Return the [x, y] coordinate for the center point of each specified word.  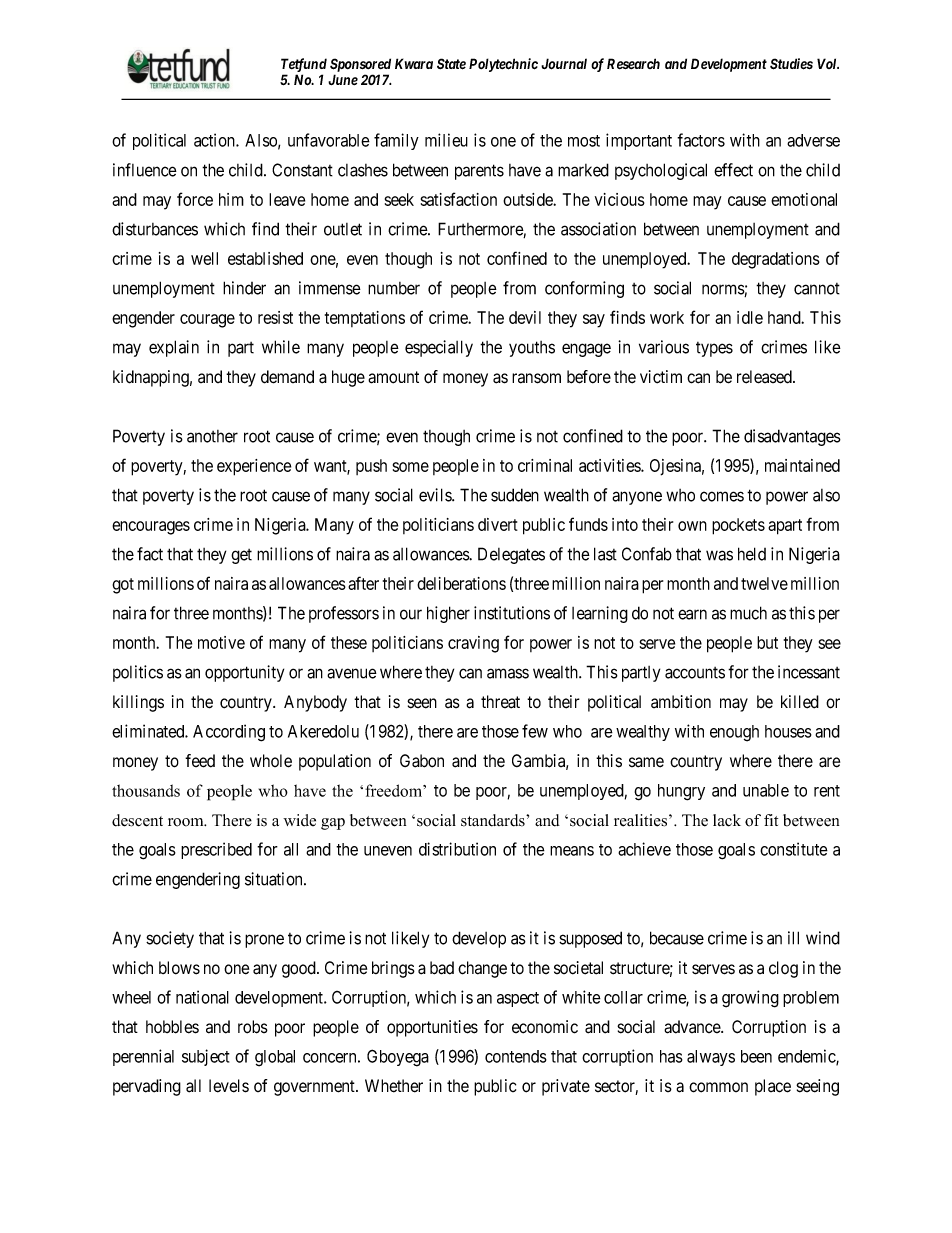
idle [750, 317]
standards [494, 820]
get [241, 556]
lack [727, 820]
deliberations [461, 583]
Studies [791, 64]
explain [174, 348]
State [451, 64]
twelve [764, 583]
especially [439, 348]
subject [206, 1057]
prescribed [216, 850]
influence [145, 170]
